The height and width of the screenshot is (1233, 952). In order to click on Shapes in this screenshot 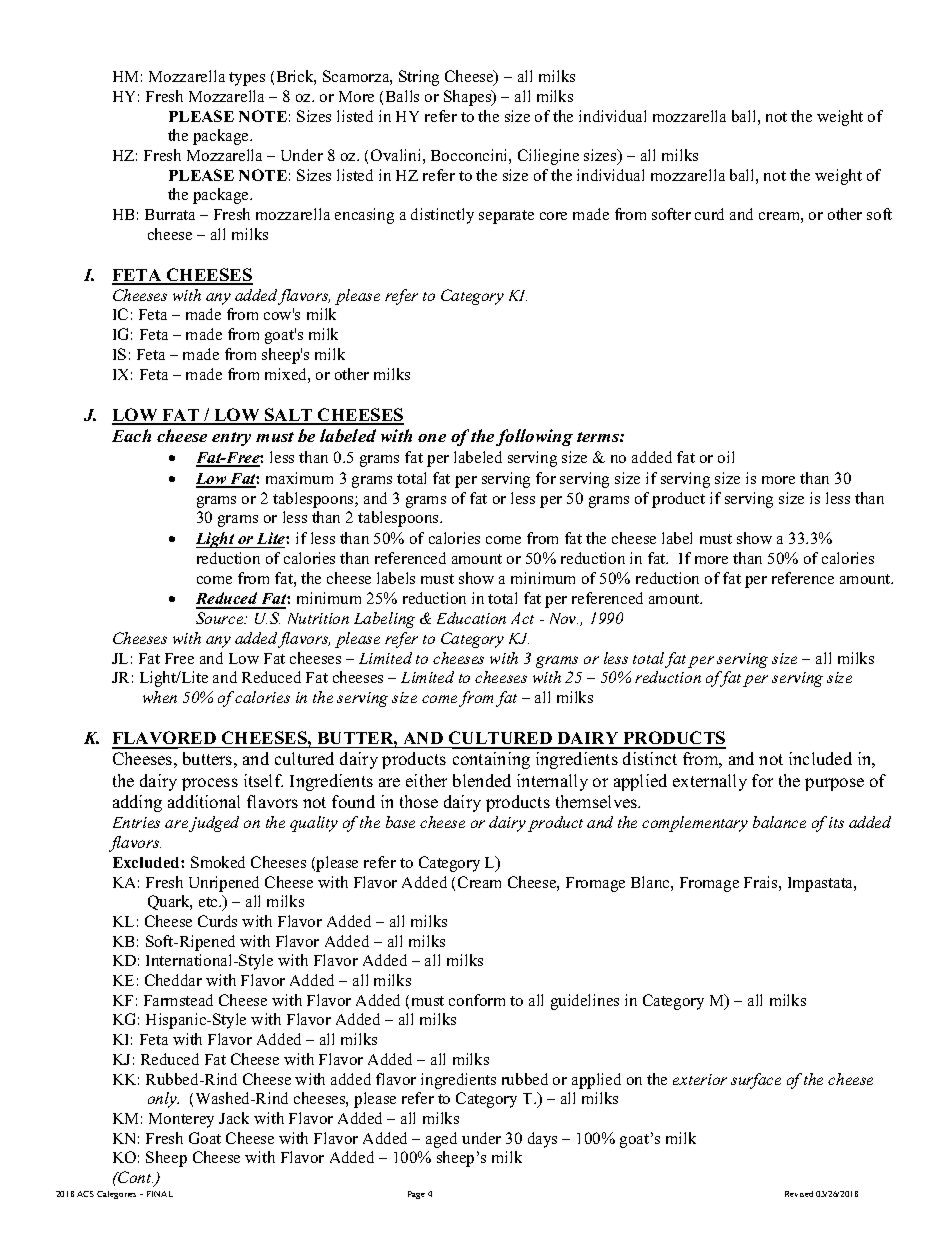, I will do `click(469, 98)`.
